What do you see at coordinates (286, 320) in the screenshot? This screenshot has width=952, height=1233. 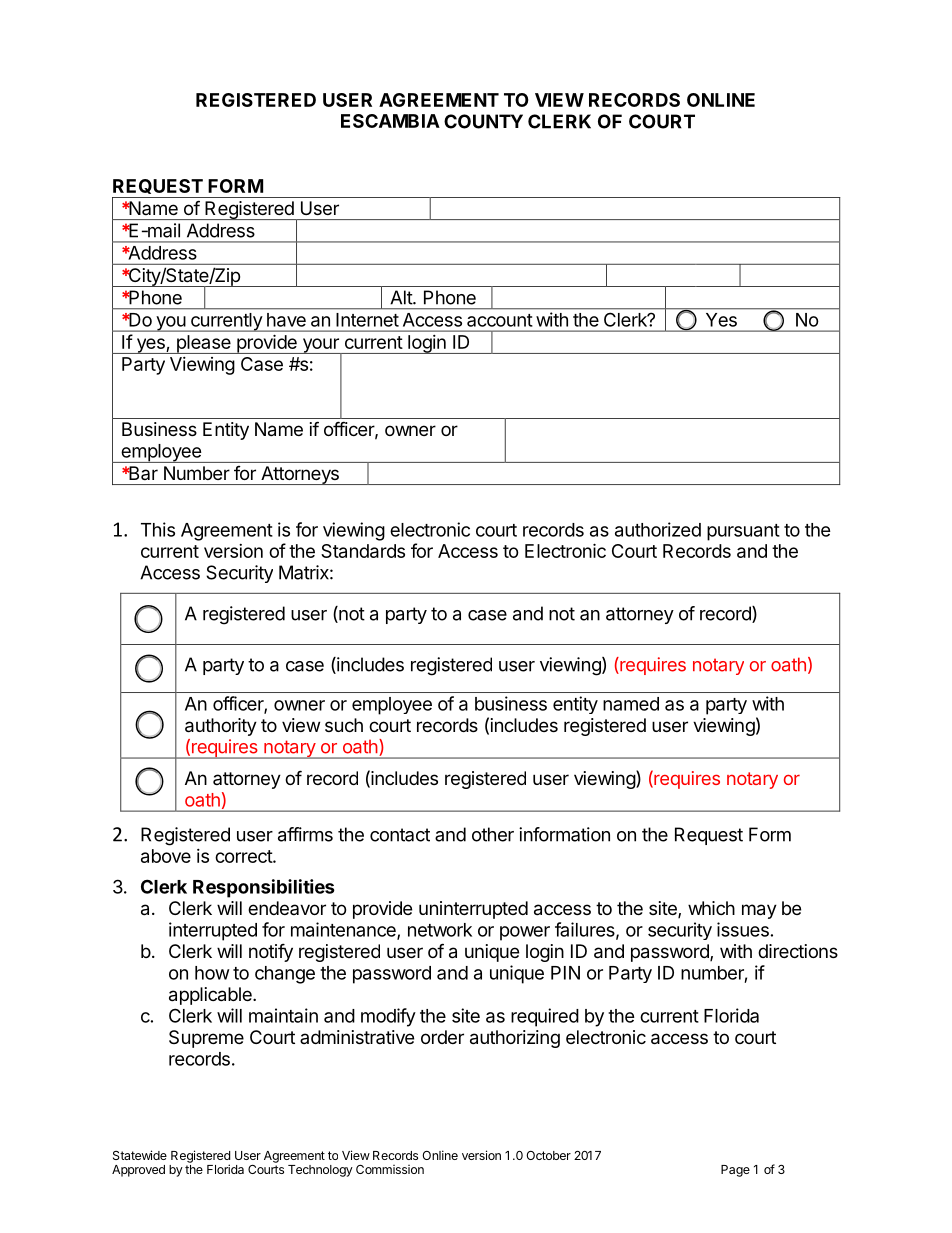 I see `have` at bounding box center [286, 320].
